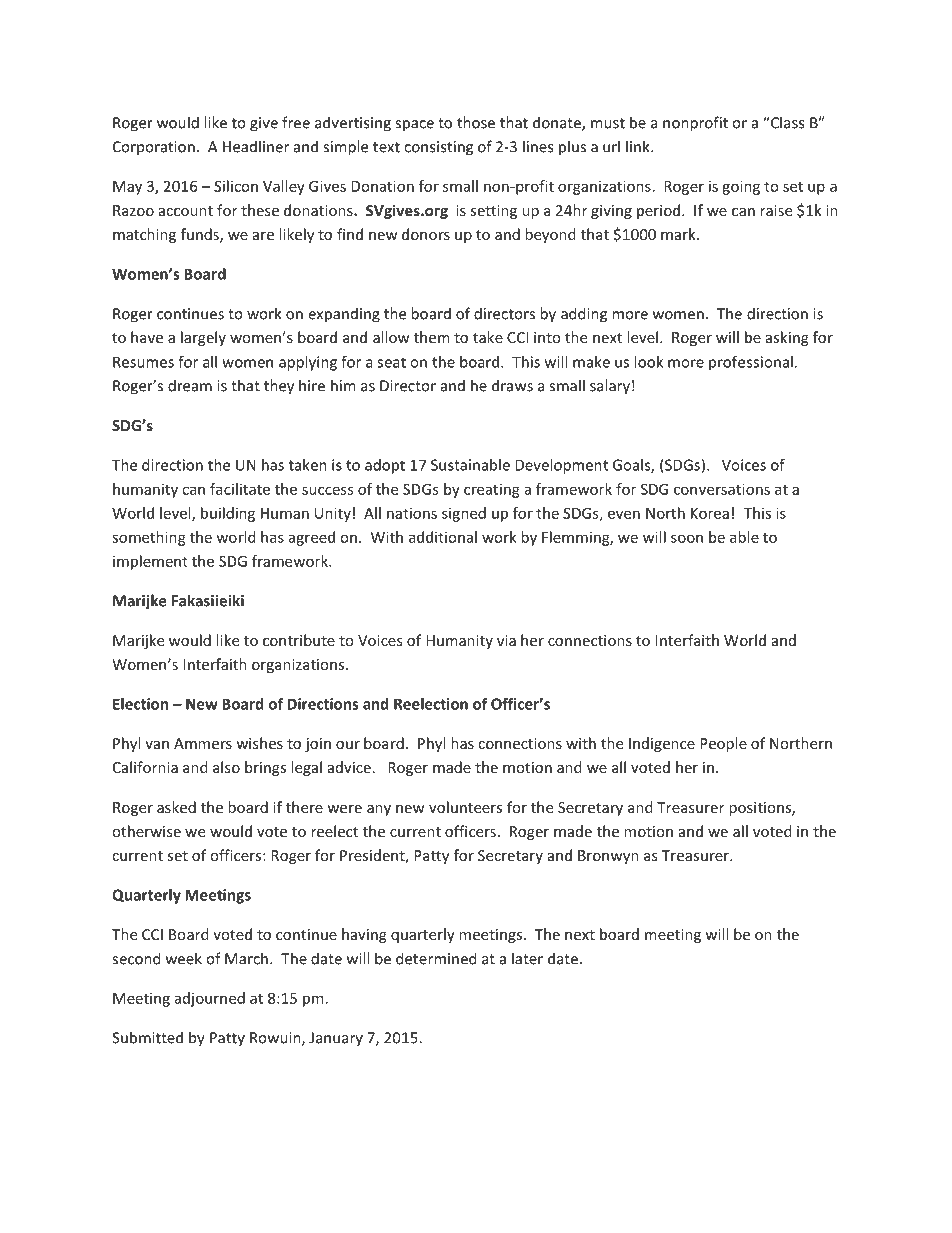  What do you see at coordinates (176, 807) in the screenshot?
I see `asked` at bounding box center [176, 807].
